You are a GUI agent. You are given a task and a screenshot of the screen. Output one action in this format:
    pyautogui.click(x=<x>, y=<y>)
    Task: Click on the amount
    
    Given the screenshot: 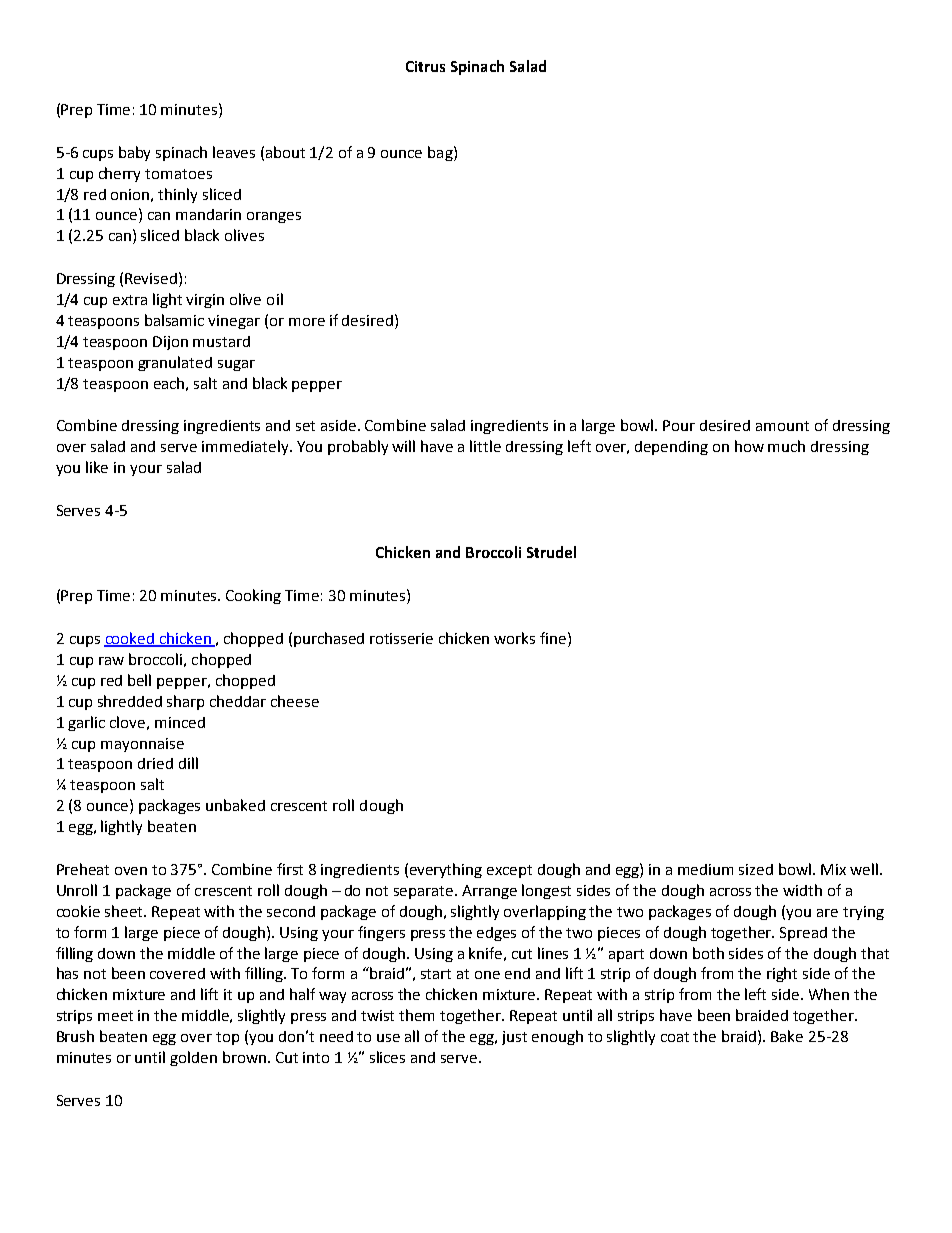 What is the action you would take?
    pyautogui.click(x=782, y=426)
